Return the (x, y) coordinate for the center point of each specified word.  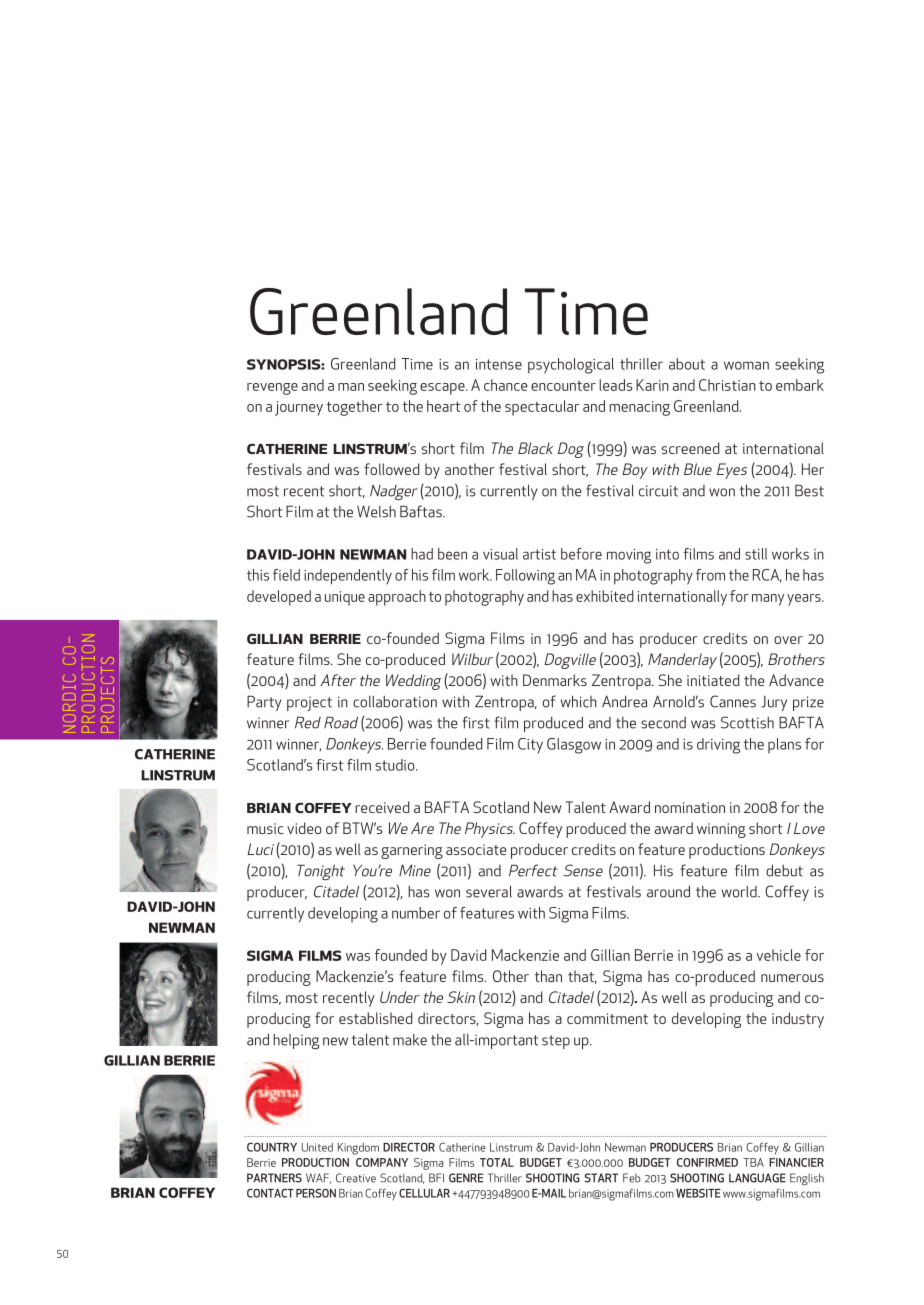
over (788, 640)
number (416, 913)
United (317, 1147)
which (579, 701)
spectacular (542, 408)
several (489, 891)
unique (345, 598)
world (740, 892)
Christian (727, 385)
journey (299, 408)
